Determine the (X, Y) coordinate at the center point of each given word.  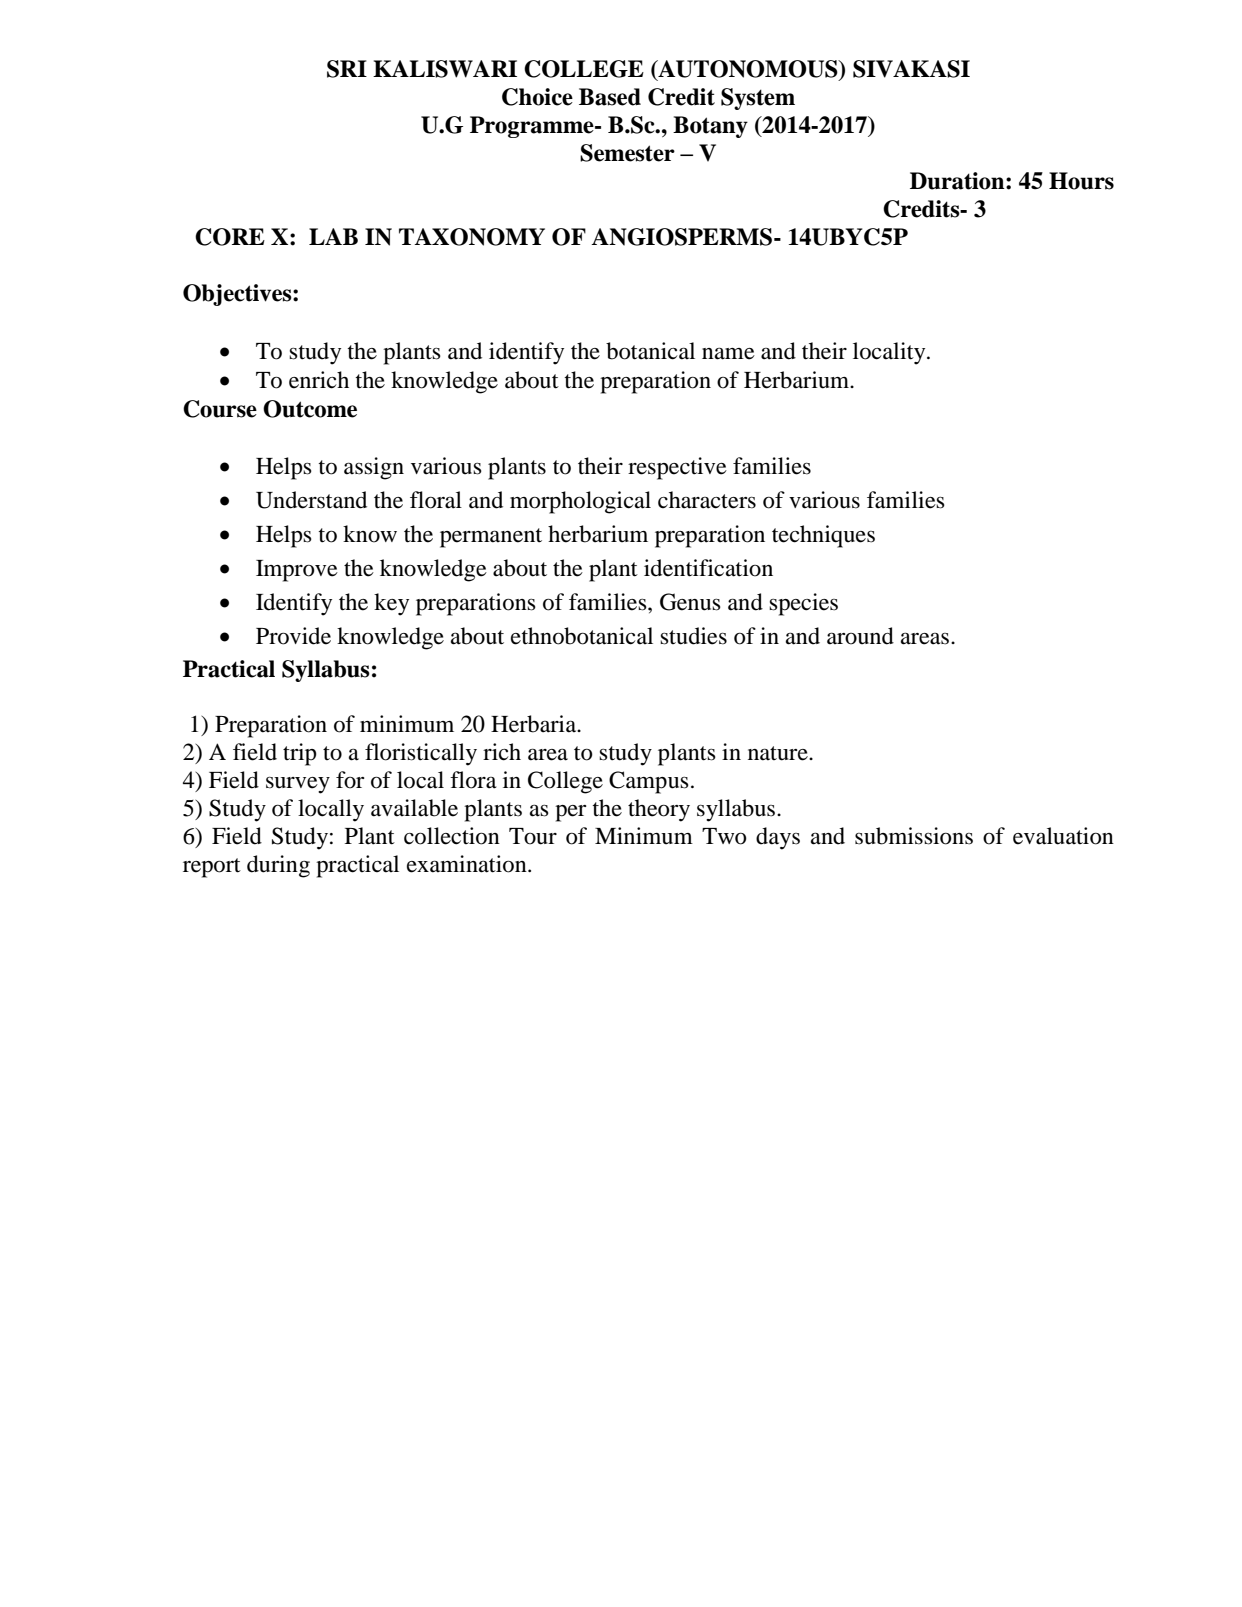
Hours (1081, 181)
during (278, 866)
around (860, 636)
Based (610, 97)
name (728, 353)
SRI (347, 69)
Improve (297, 571)
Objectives (238, 295)
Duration (958, 181)
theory (659, 810)
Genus (690, 602)
